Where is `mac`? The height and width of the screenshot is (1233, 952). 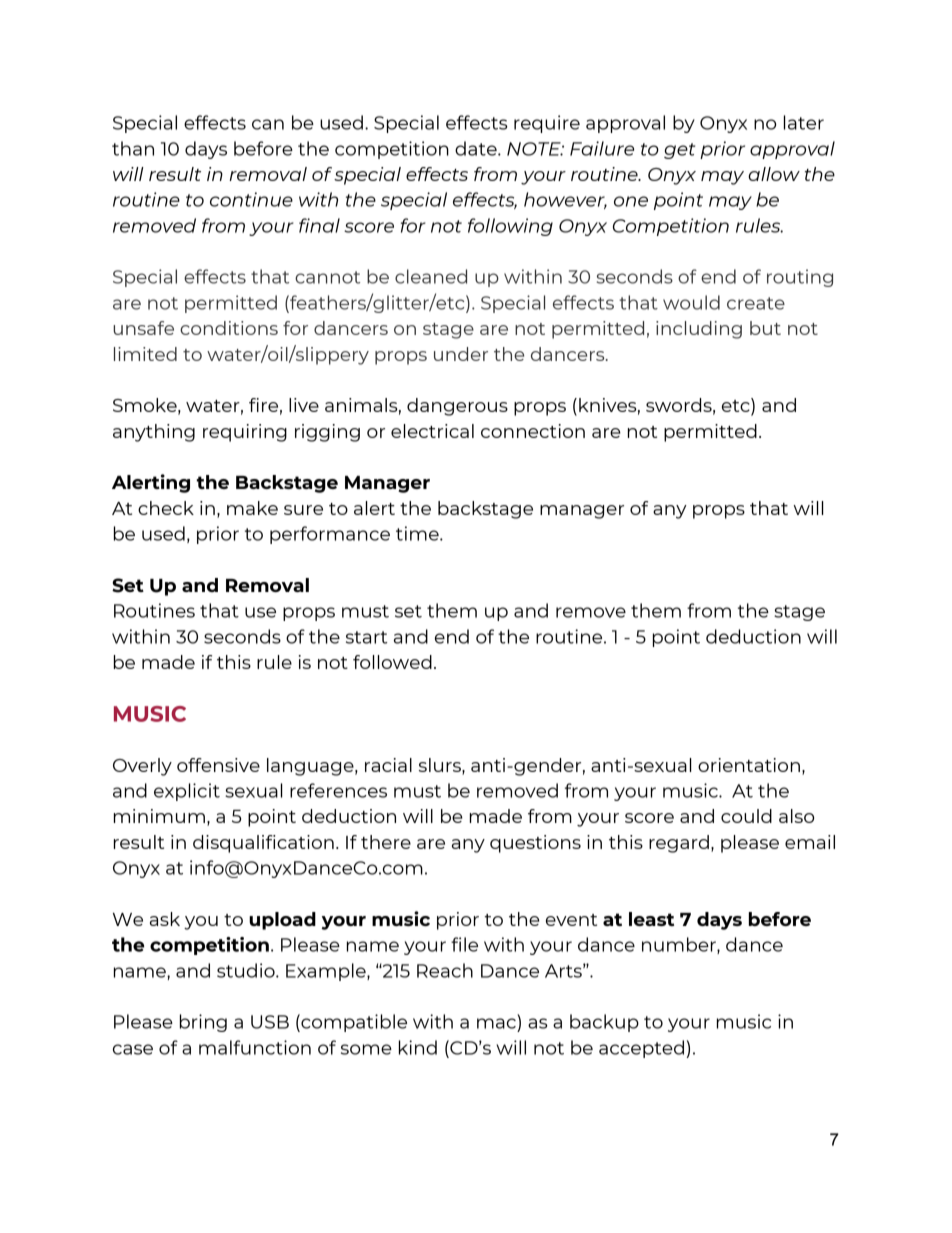
mac is located at coordinates (496, 1023).
